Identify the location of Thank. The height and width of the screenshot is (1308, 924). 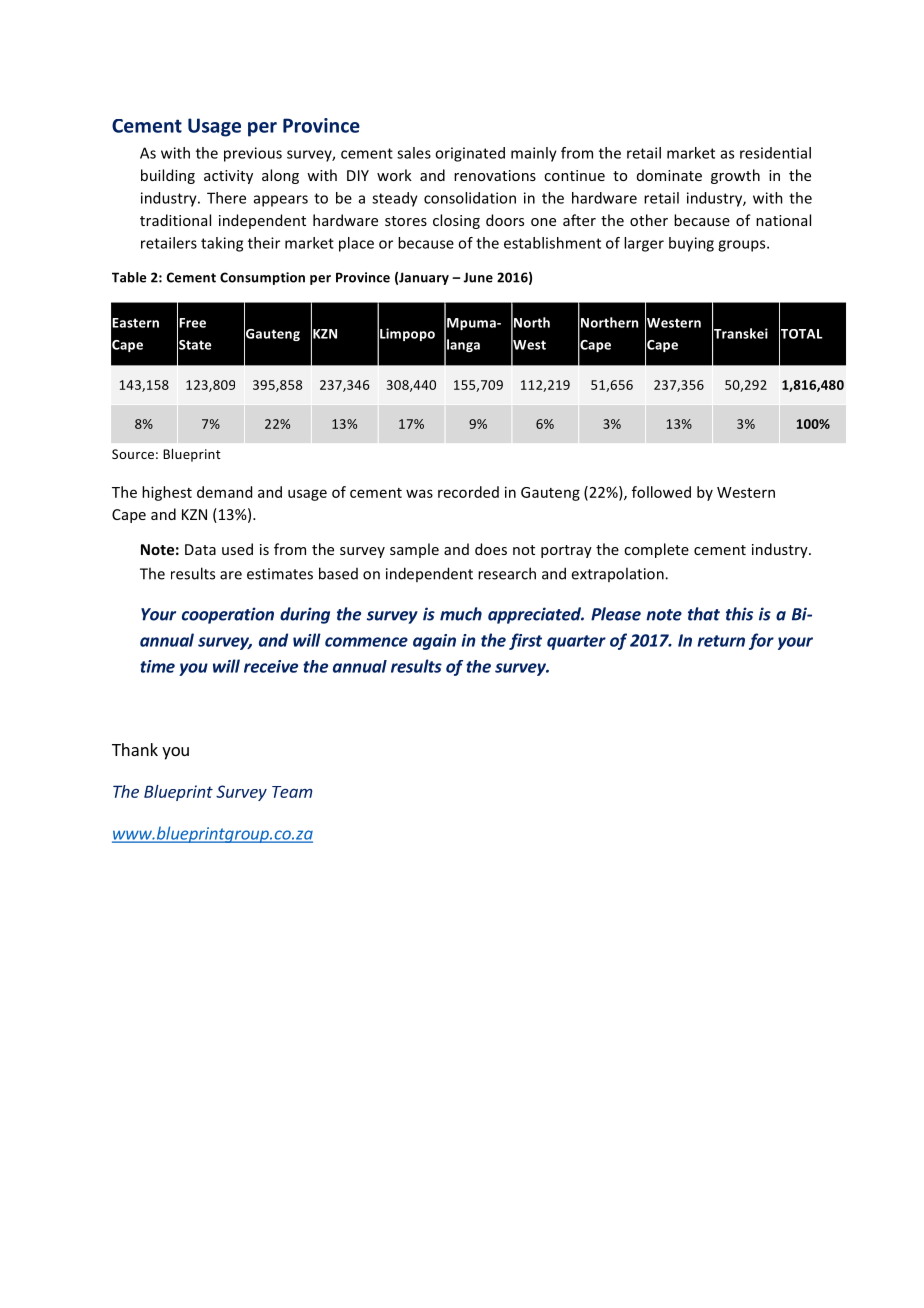
(135, 749).
